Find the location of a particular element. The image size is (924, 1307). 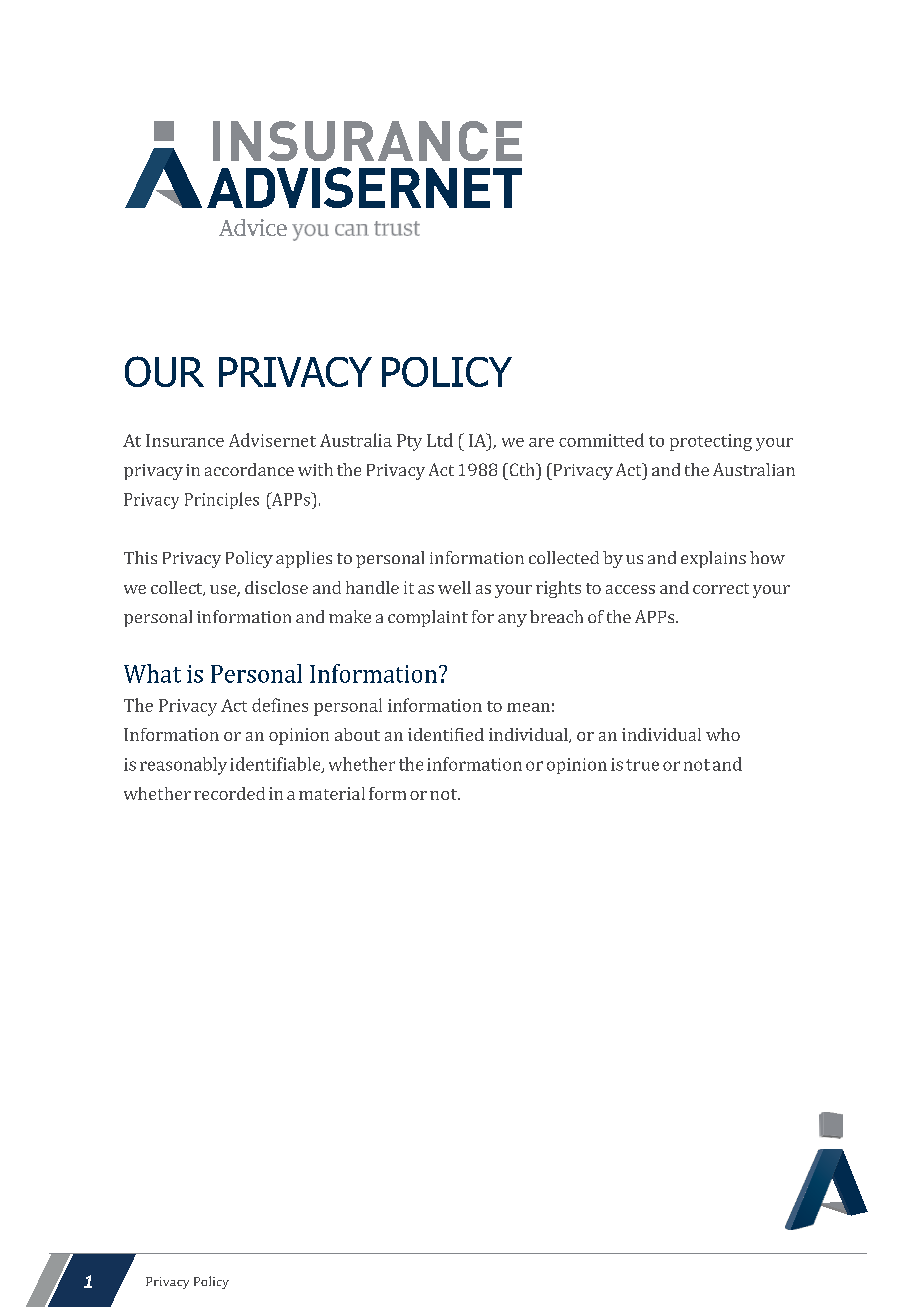

well is located at coordinates (454, 587).
